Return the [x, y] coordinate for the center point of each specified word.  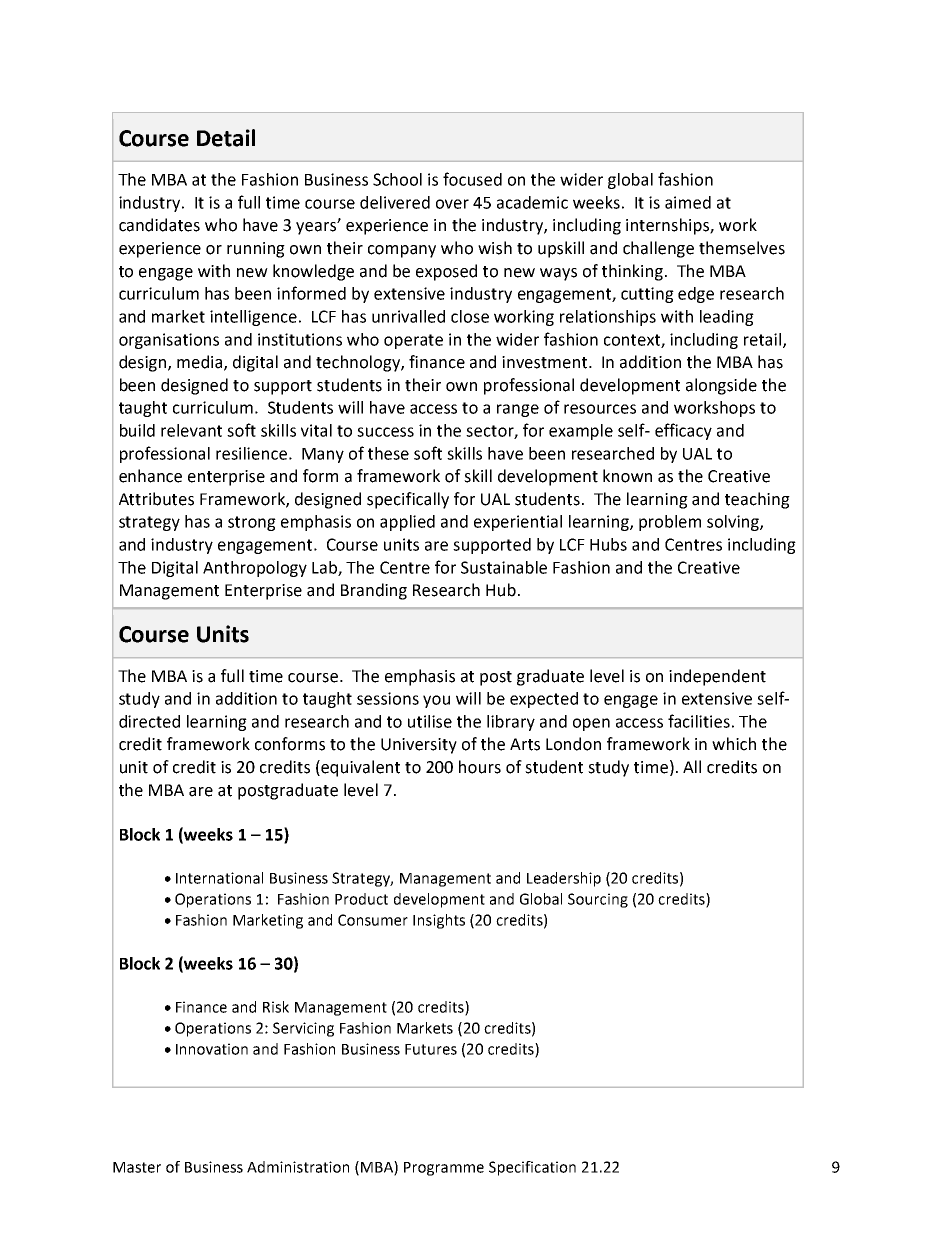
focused [472, 179]
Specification [532, 1168]
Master [137, 1167]
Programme [444, 1169]
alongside [721, 386]
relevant [191, 430]
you [436, 701]
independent [717, 677]
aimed [688, 202]
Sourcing [598, 900]
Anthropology [255, 569]
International [219, 878]
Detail [226, 138]
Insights [439, 921]
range [518, 410]
